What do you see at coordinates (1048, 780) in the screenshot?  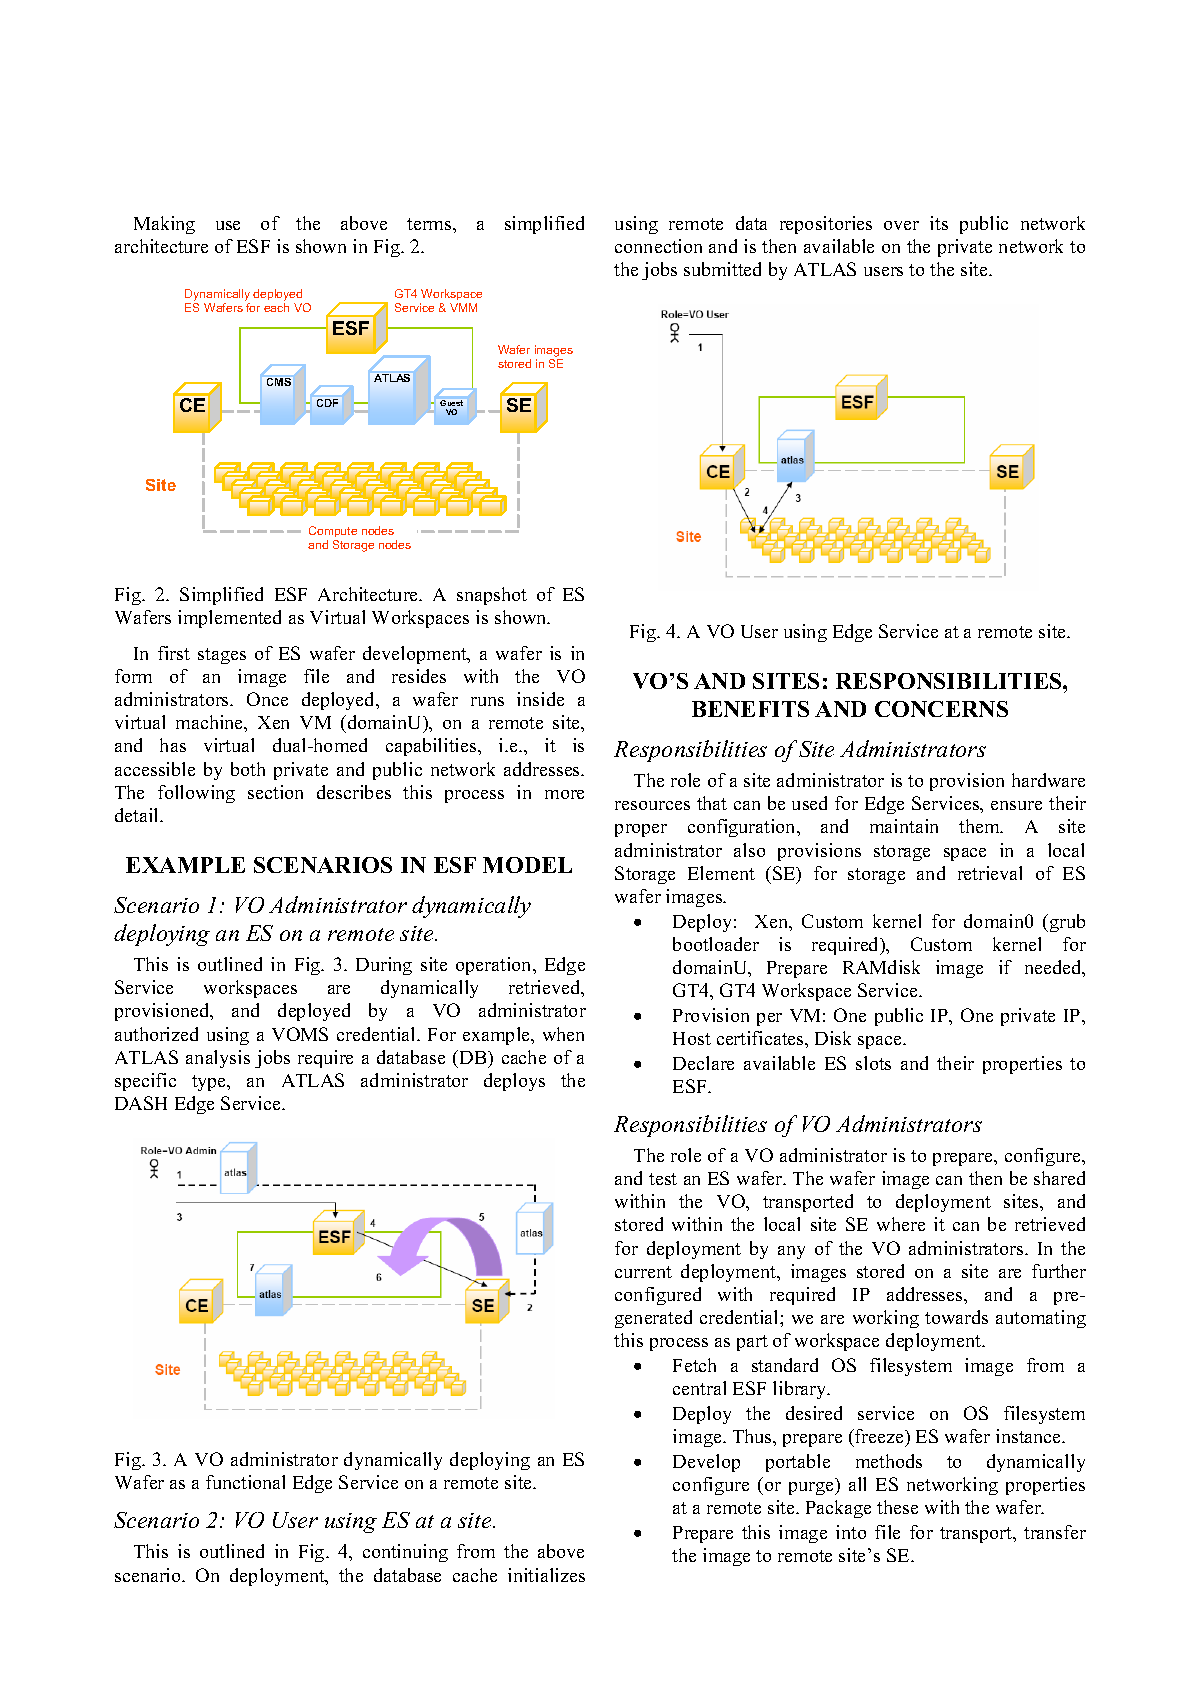 I see `hardware` at bounding box center [1048, 780].
